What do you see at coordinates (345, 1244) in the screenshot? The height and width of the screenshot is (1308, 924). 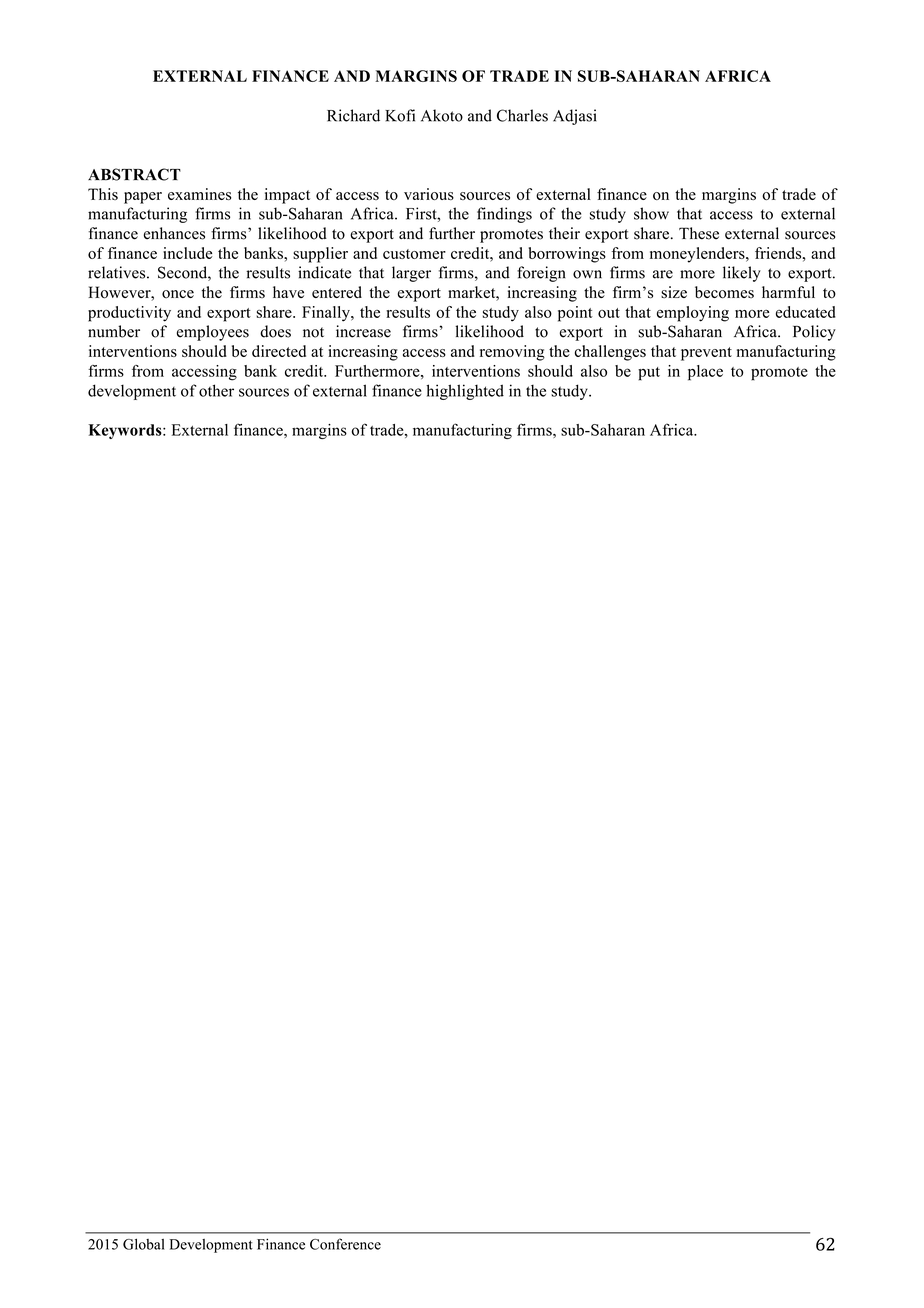 I see `Conference` at bounding box center [345, 1244].
